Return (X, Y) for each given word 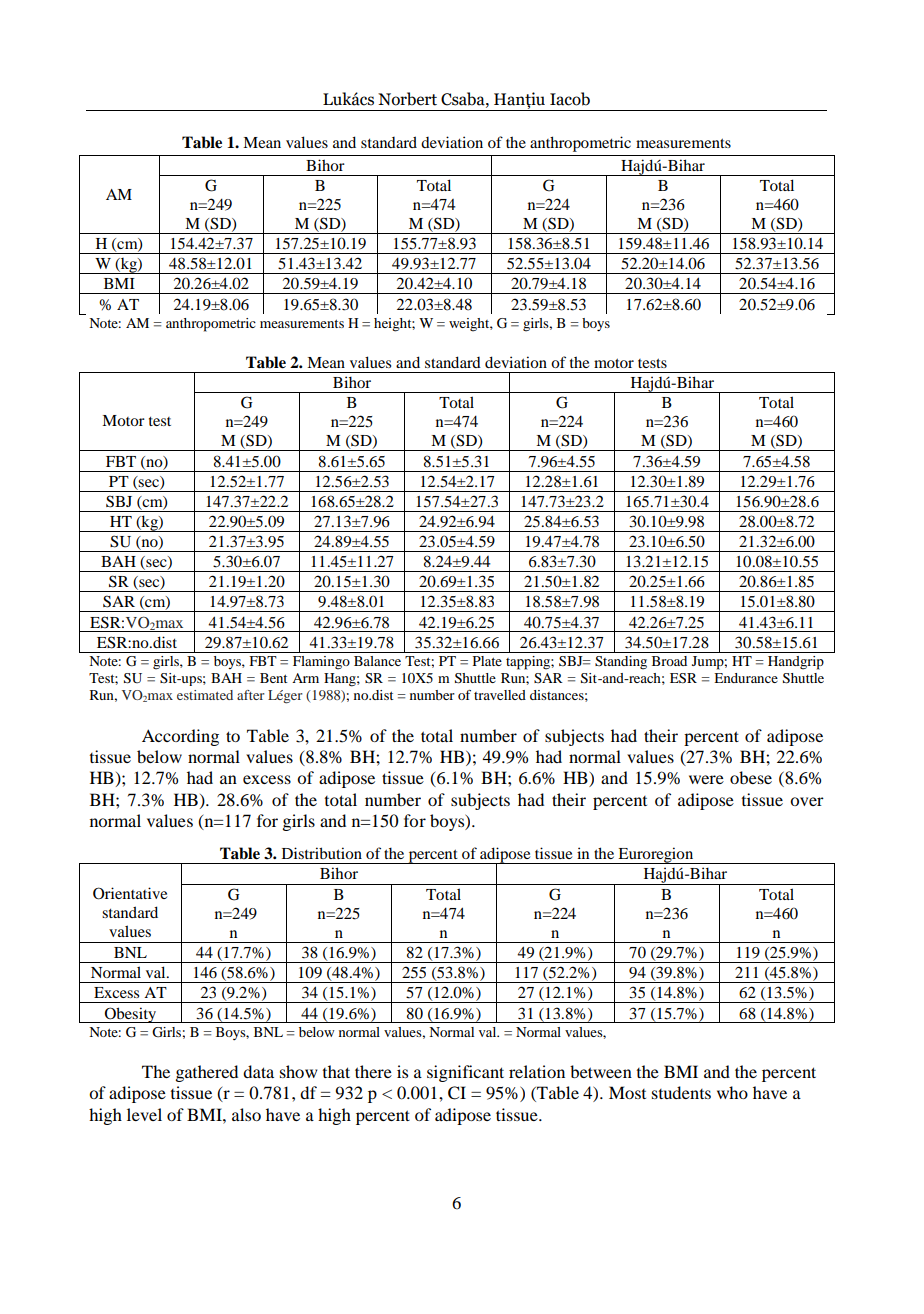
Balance (377, 661)
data (258, 1071)
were (706, 779)
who (732, 1092)
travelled (500, 695)
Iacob (570, 99)
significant (465, 1073)
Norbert (407, 99)
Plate (487, 661)
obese (751, 777)
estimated (205, 695)
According (180, 737)
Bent (274, 678)
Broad (669, 661)
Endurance (746, 678)
